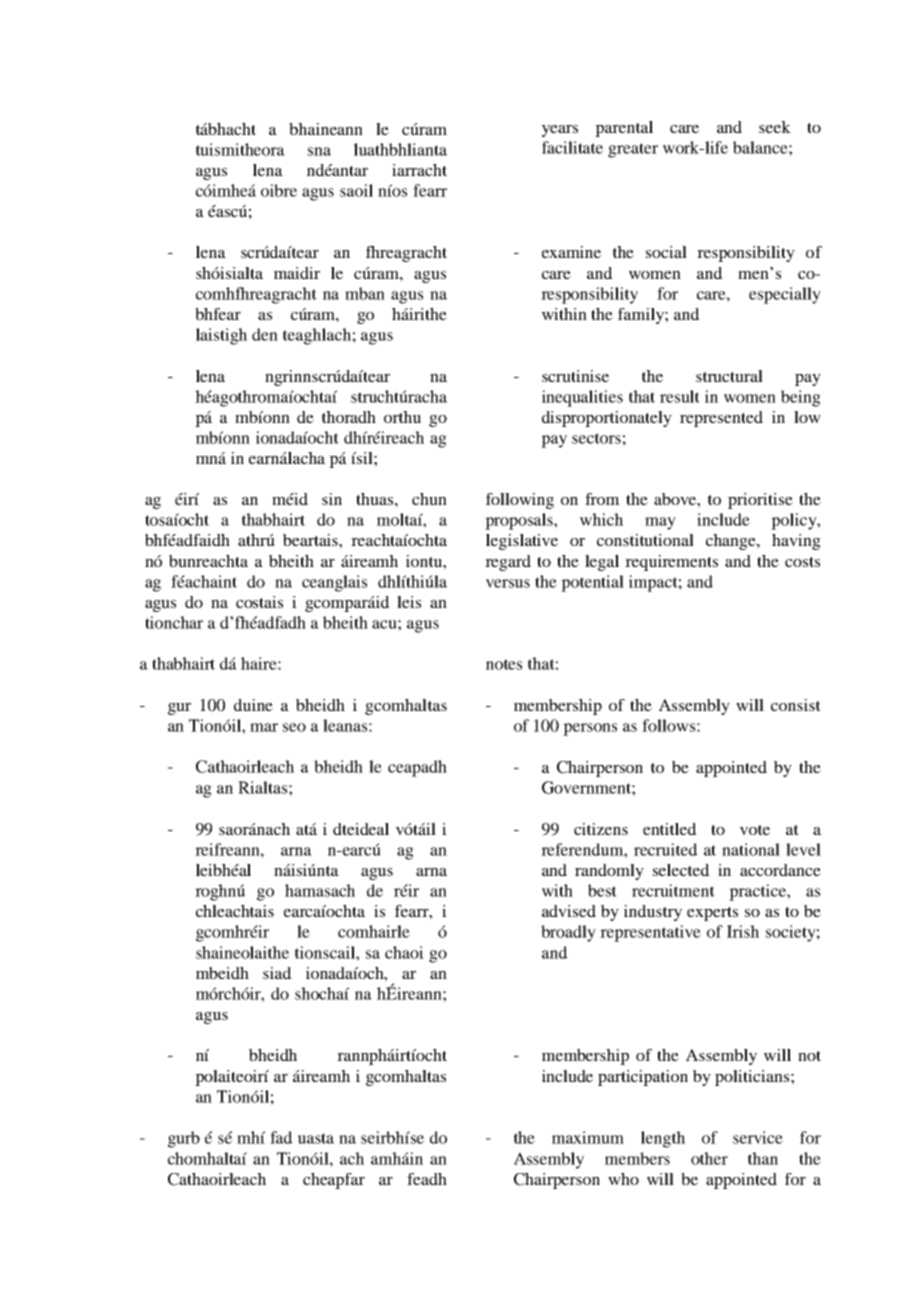  What do you see at coordinates (522, 542) in the screenshot?
I see `legislative` at bounding box center [522, 542].
